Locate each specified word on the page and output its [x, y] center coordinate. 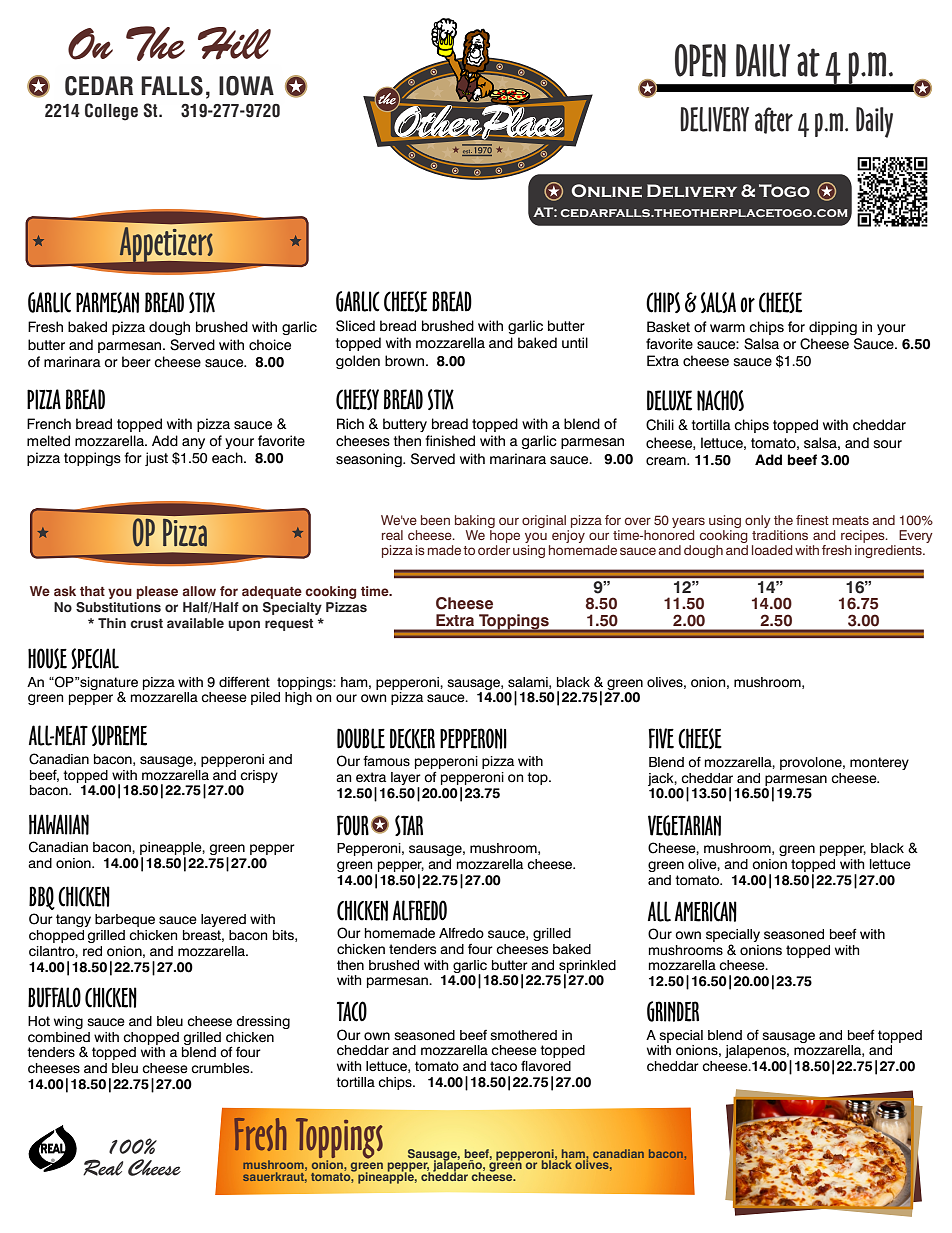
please [157, 592]
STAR [409, 825]
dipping [833, 328]
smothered [523, 1035]
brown [406, 361]
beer [136, 362]
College [111, 112]
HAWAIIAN [59, 824]
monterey [879, 763]
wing [68, 1022]
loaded [772, 550]
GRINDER [673, 1011]
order [494, 548]
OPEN [700, 60]
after [774, 120]
